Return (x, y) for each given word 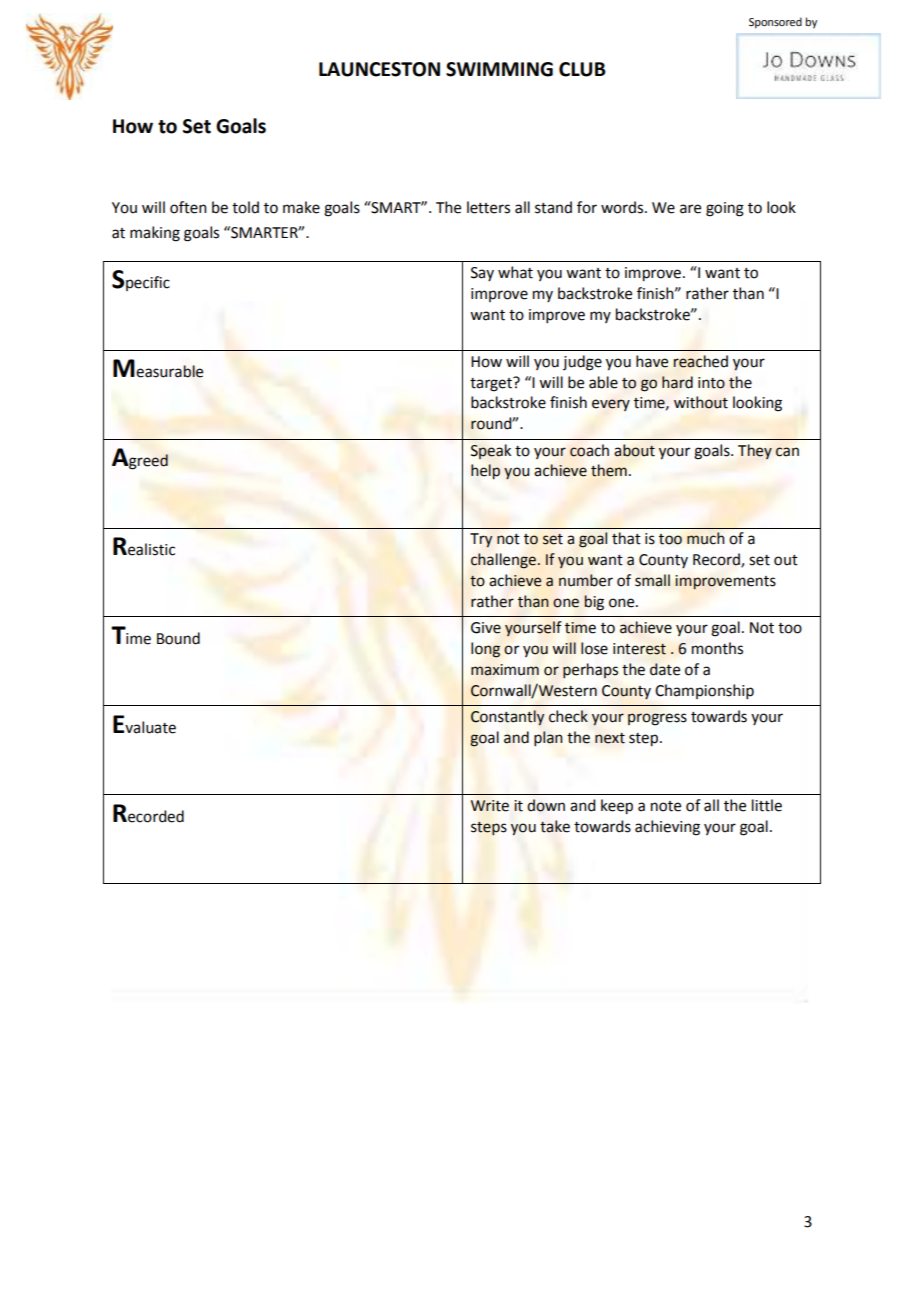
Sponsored (775, 23)
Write (490, 806)
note (666, 806)
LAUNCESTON (379, 69)
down (546, 805)
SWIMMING (499, 69)
